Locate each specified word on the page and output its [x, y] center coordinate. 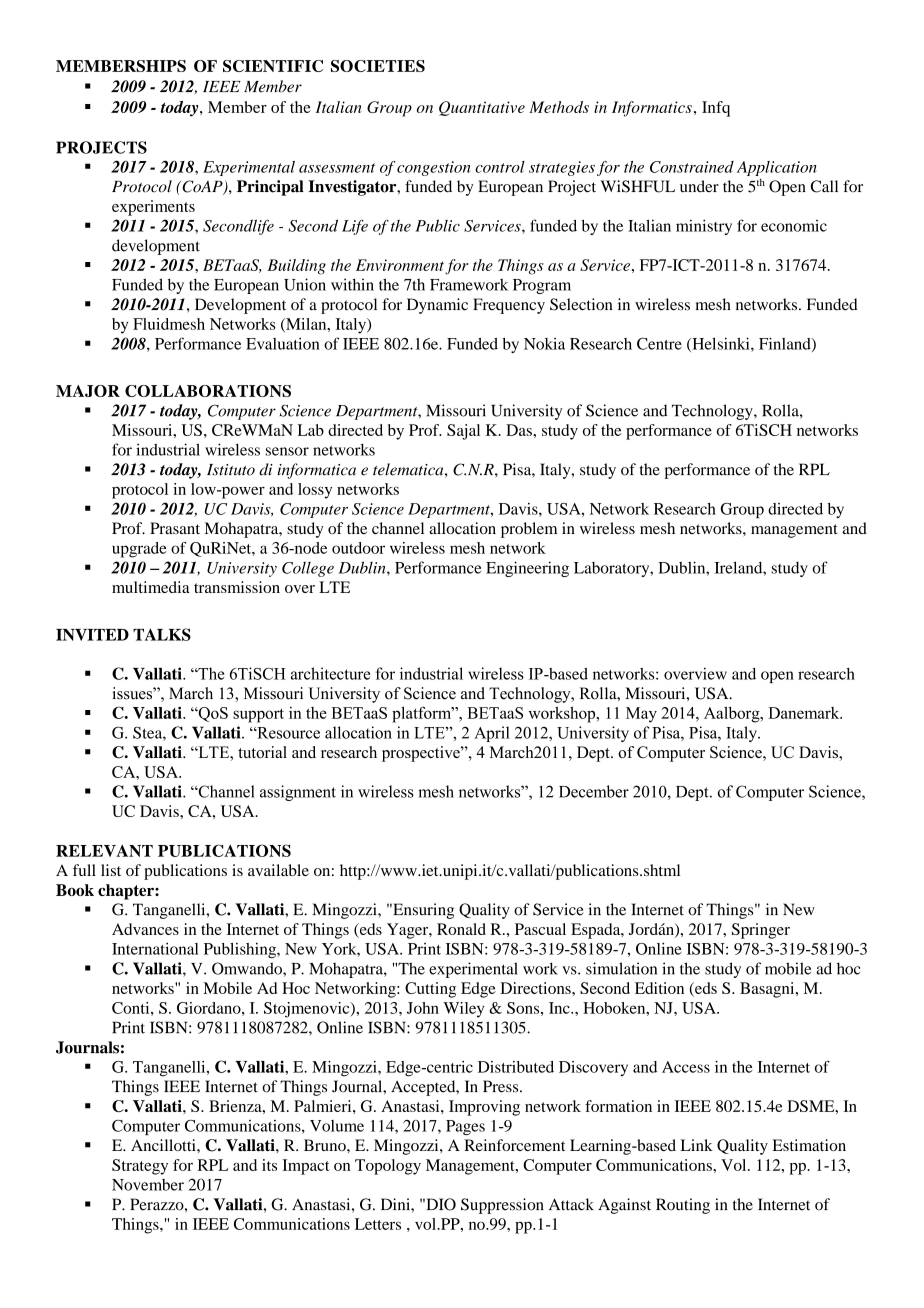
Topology [388, 1167]
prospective [422, 754]
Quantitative [482, 108]
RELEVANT [104, 851]
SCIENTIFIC [273, 66]
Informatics [652, 109]
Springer [761, 931]
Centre [659, 344]
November [148, 1185]
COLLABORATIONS [208, 391]
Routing [683, 1206]
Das [520, 430]
